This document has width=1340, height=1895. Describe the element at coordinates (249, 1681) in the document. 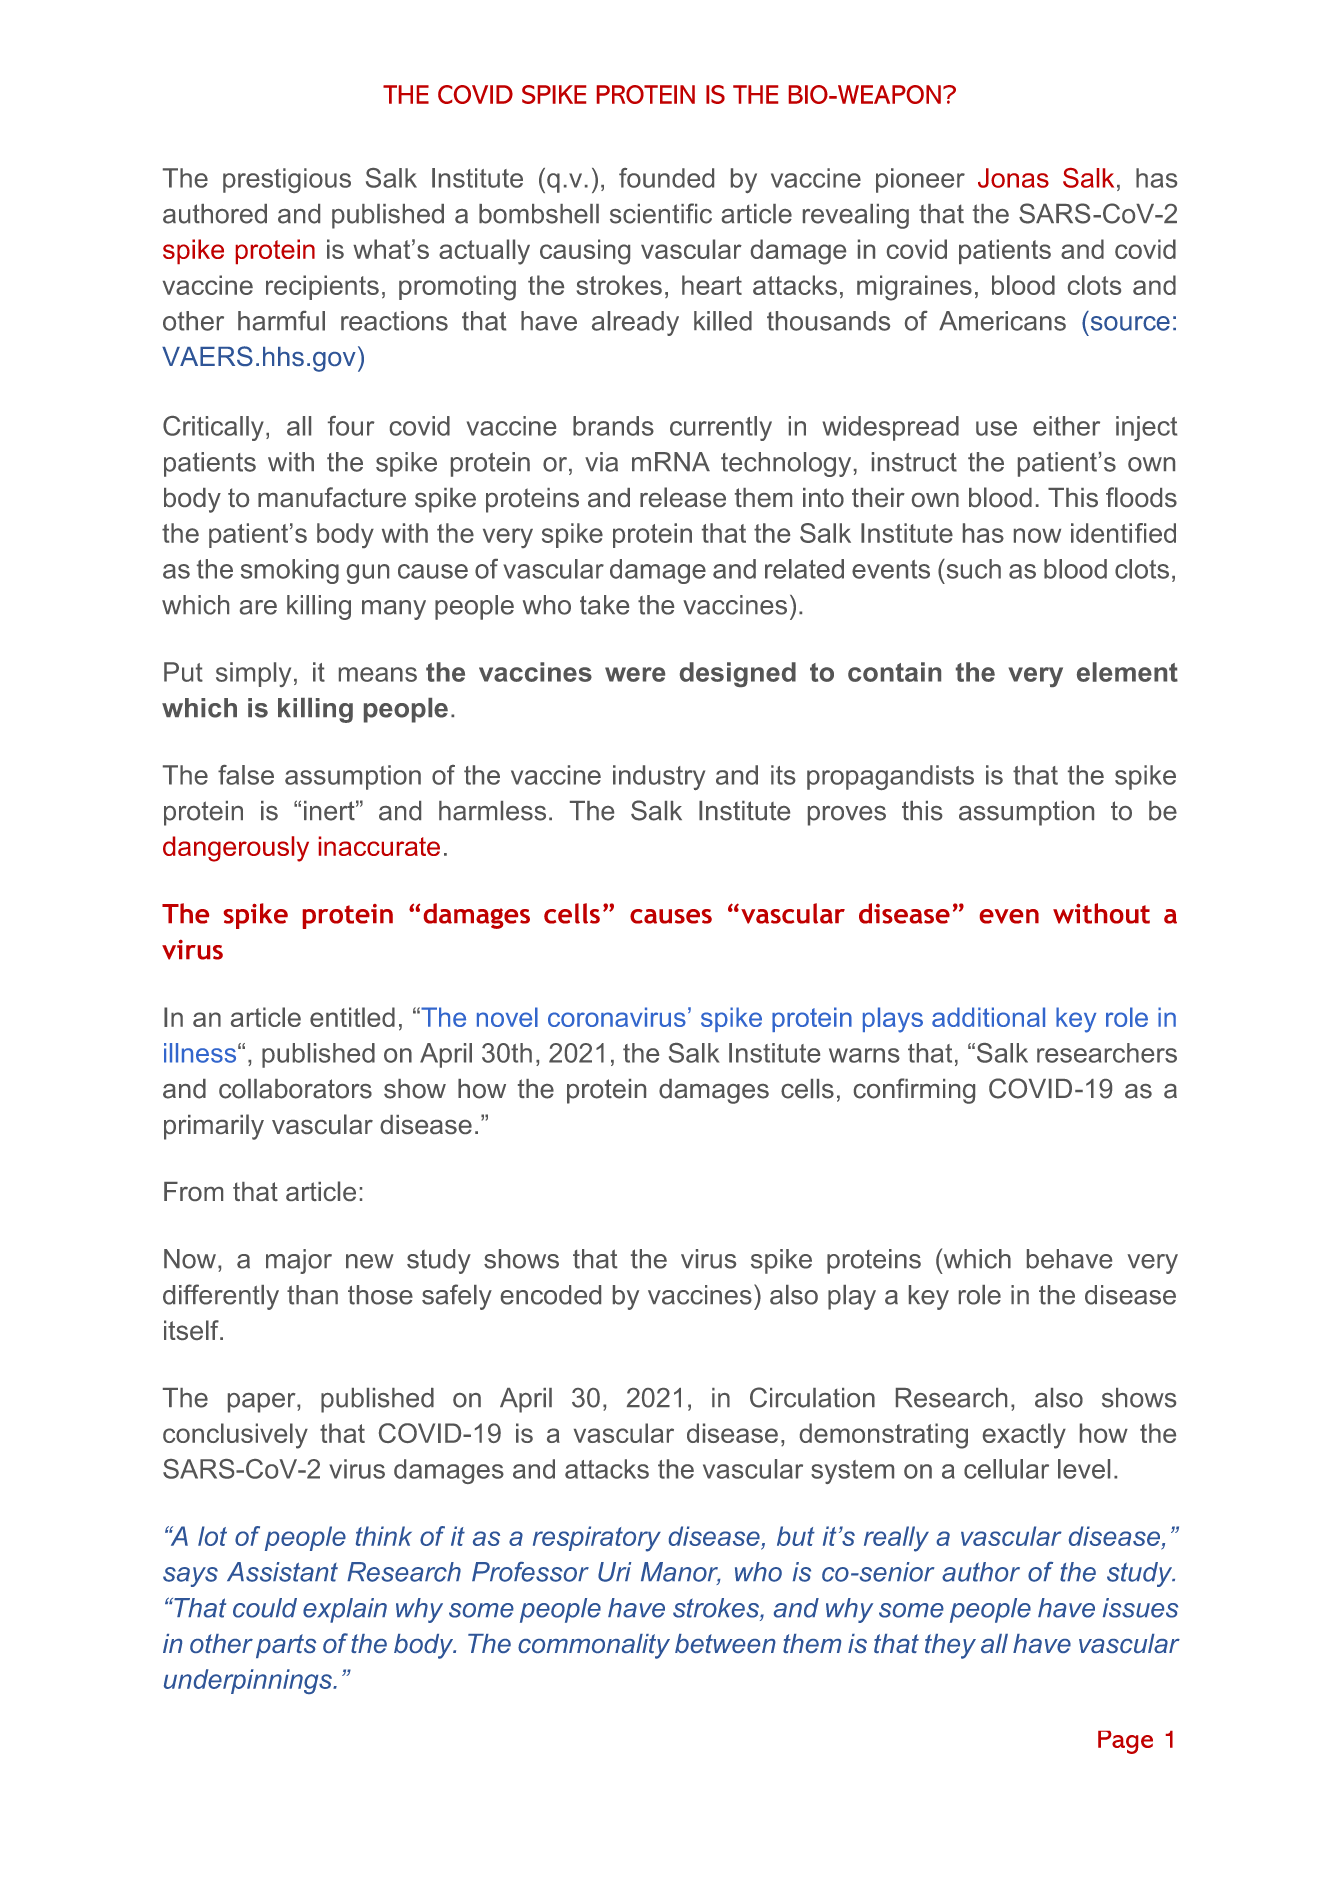

I see `underpinnings` at that location.
